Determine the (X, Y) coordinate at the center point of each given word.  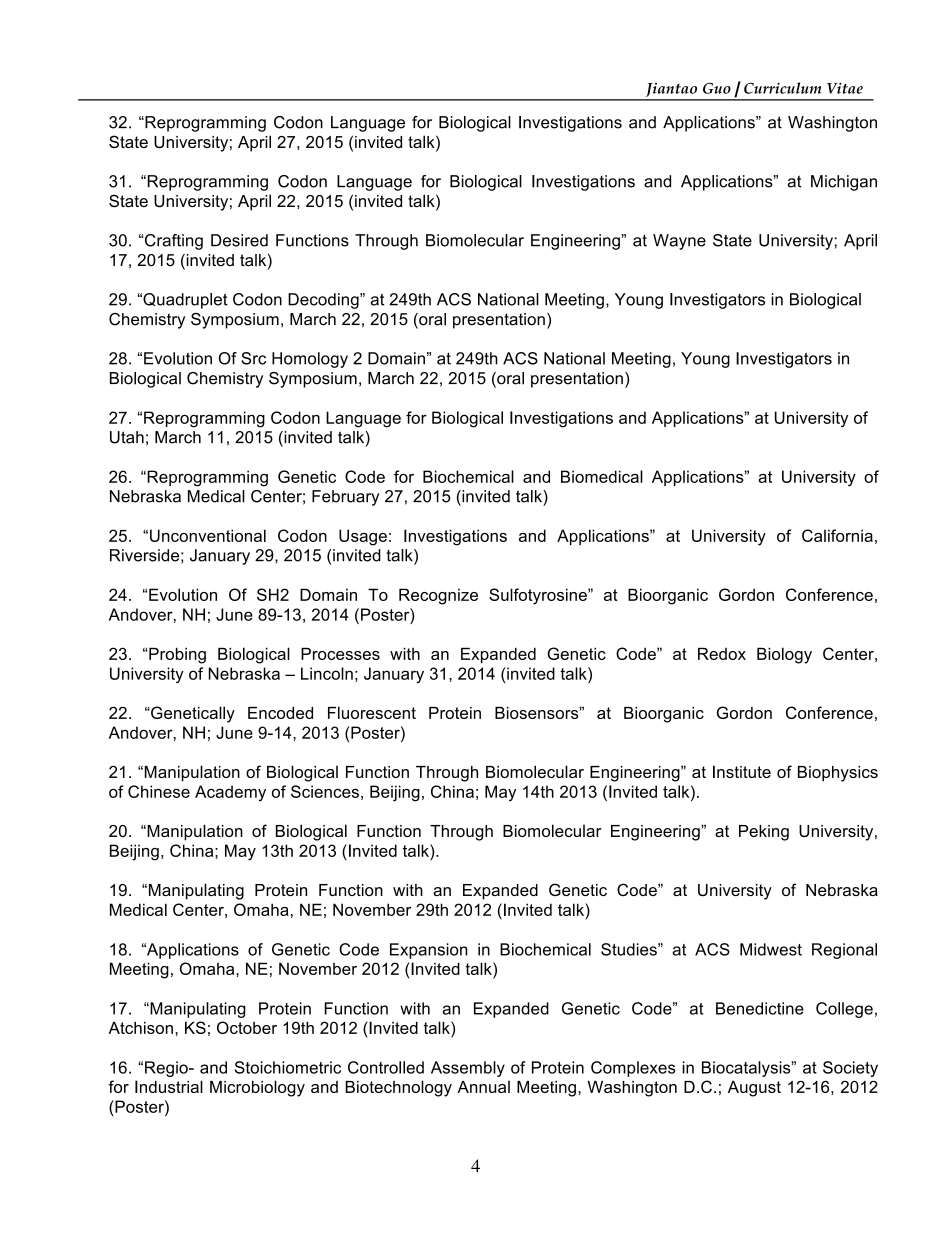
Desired (239, 240)
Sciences (325, 791)
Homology (310, 360)
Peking (764, 833)
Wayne (679, 242)
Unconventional (208, 535)
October (247, 1027)
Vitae (845, 88)
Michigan (844, 183)
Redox (722, 653)
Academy (230, 793)
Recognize (438, 596)
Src (253, 358)
